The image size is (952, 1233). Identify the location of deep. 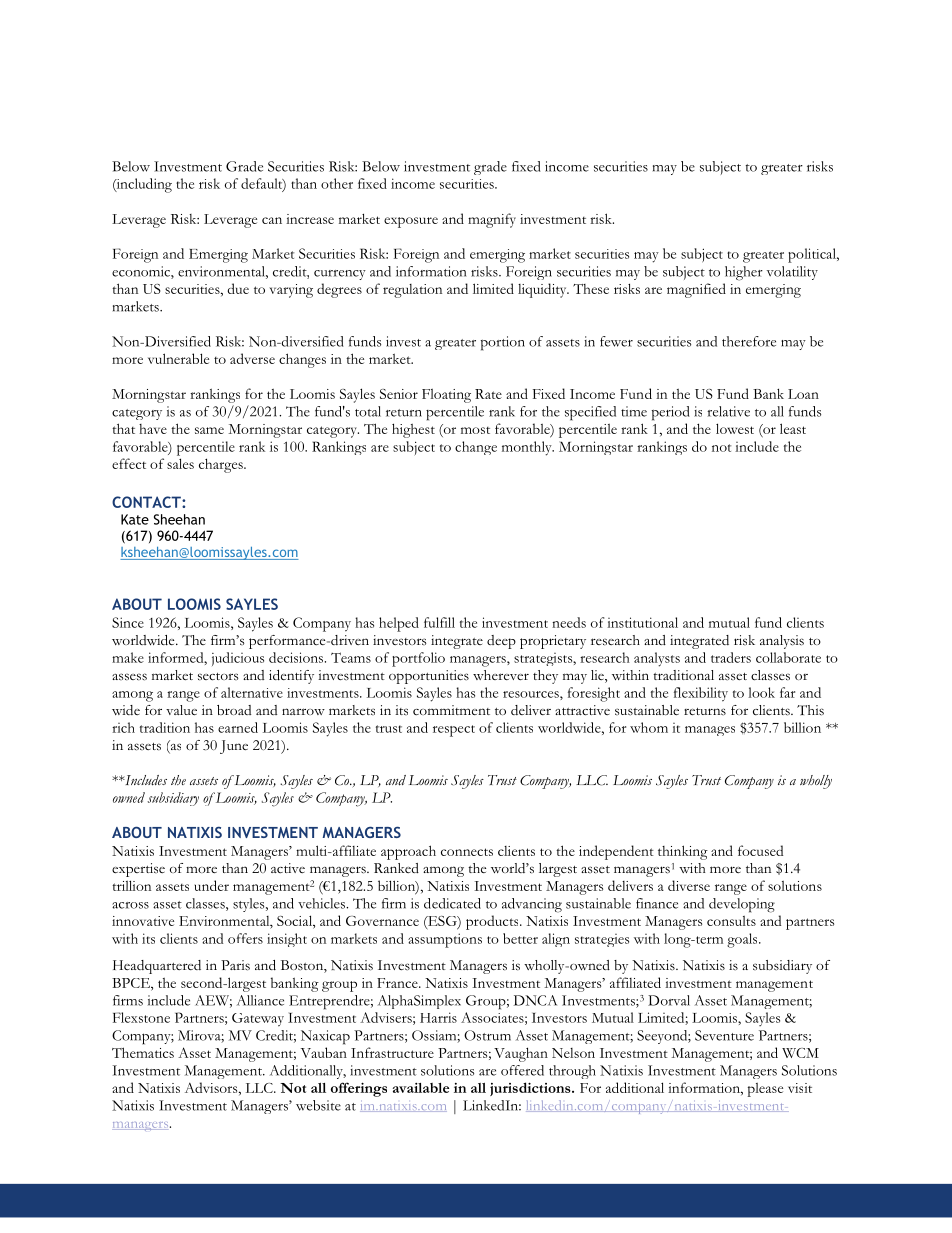
(501, 642).
